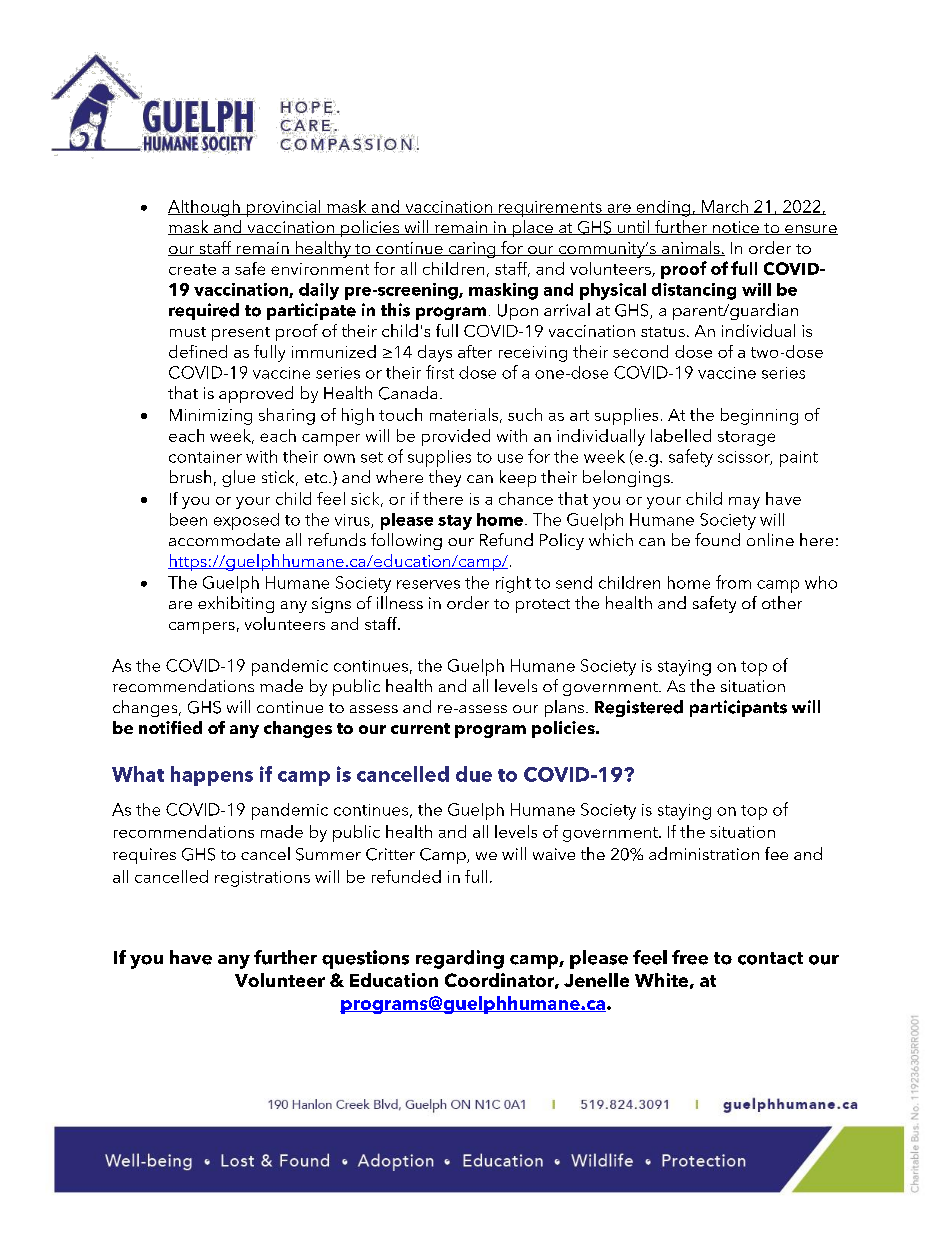  What do you see at coordinates (746, 438) in the screenshot?
I see `storage` at bounding box center [746, 438].
